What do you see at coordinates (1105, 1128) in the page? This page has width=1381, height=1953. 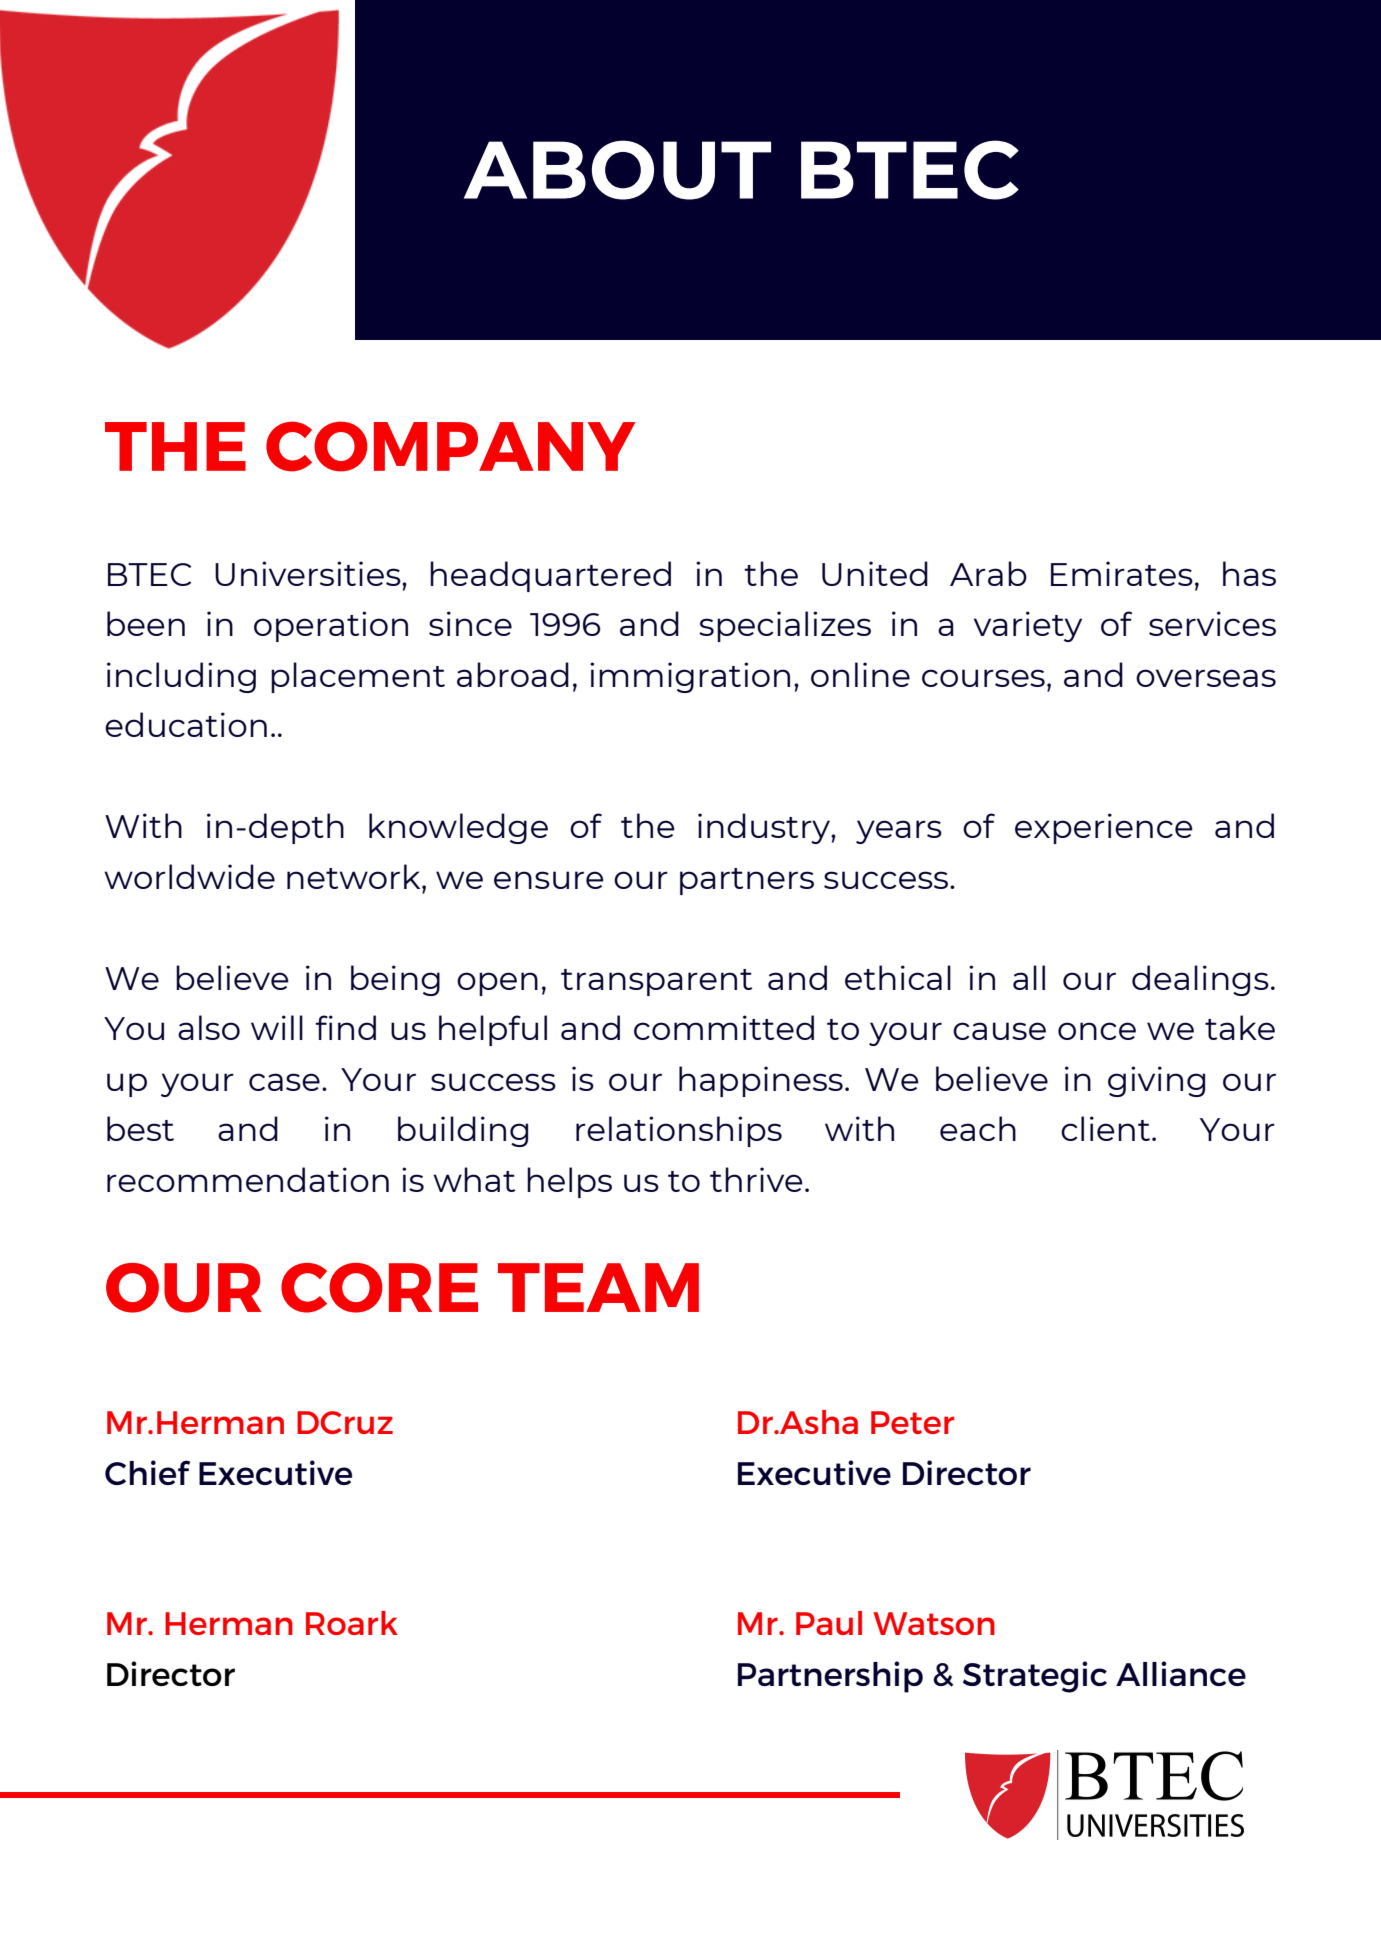 I see `client` at bounding box center [1105, 1128].
